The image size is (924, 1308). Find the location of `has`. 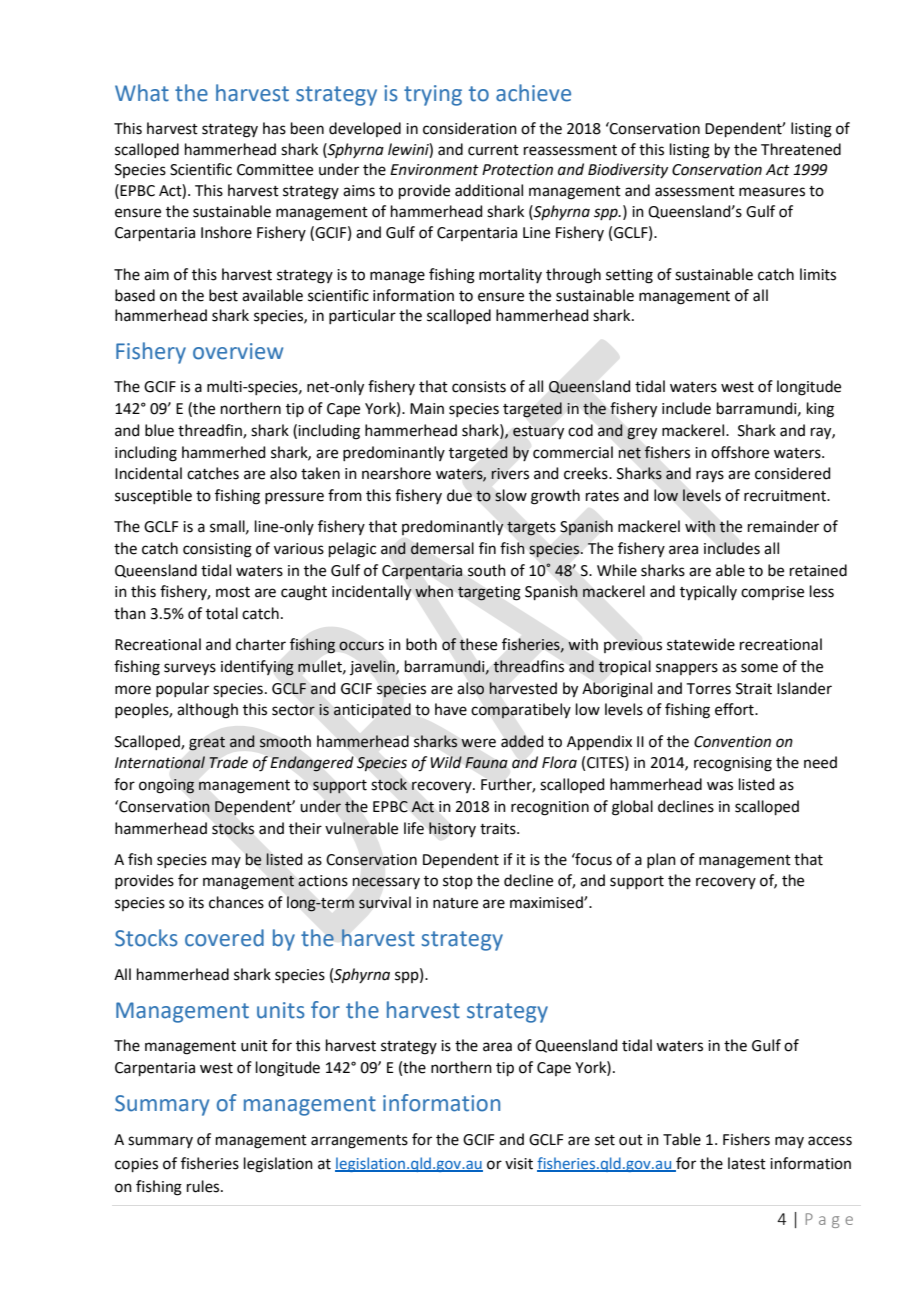

has is located at coordinates (274, 128).
